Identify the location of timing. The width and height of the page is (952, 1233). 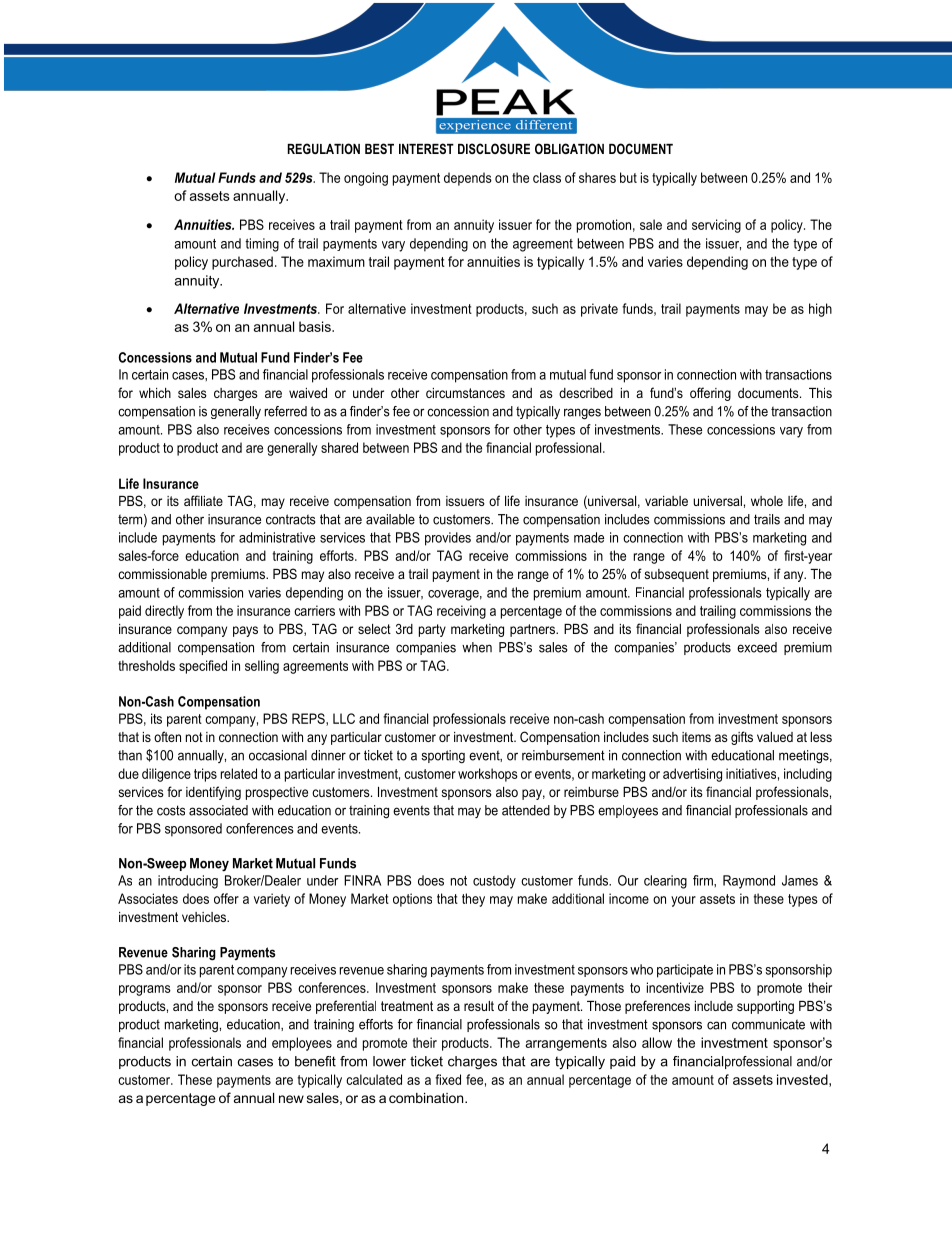
(262, 245).
